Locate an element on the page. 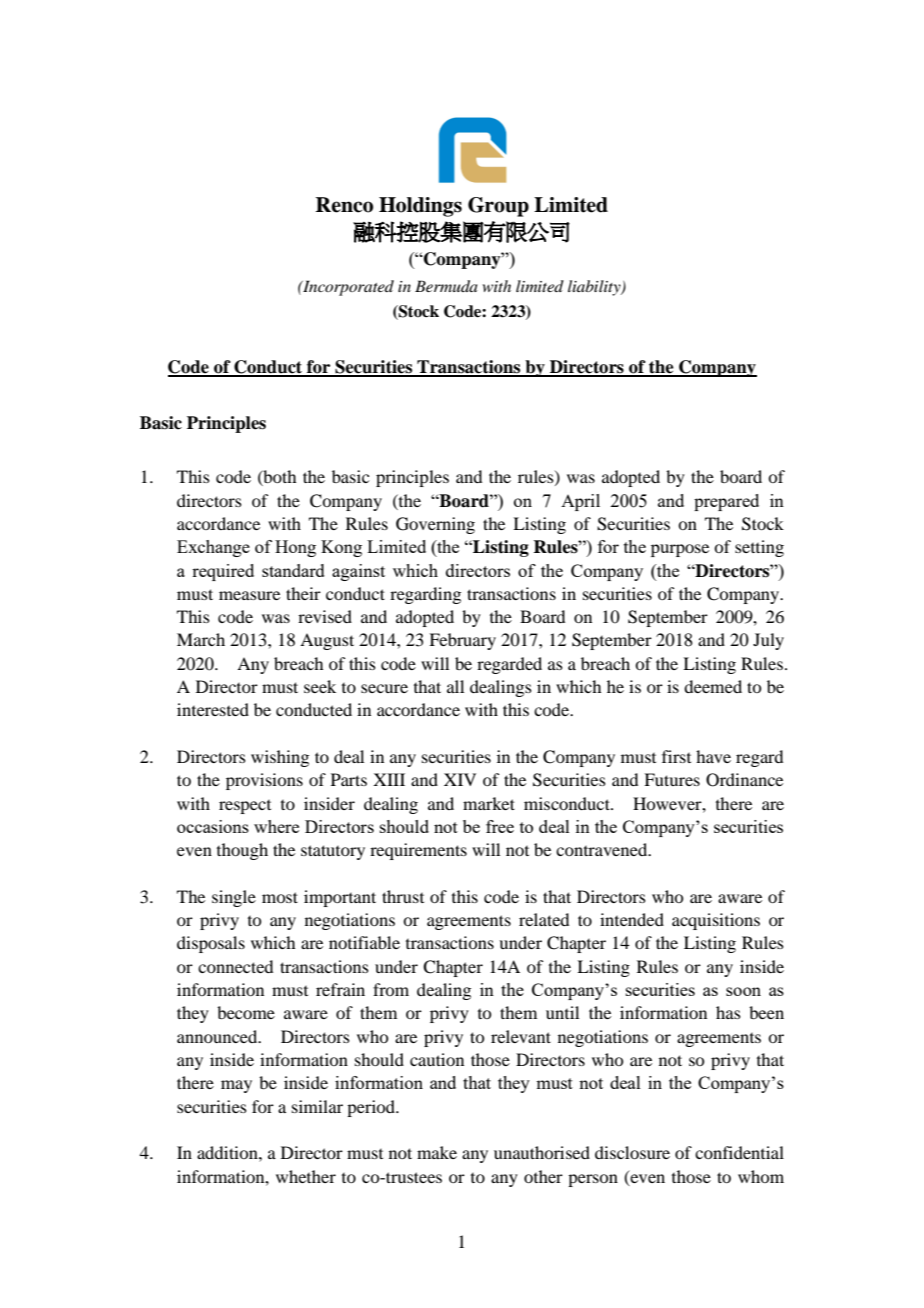 Image resolution: width=924 pixels, height=1308 pixels. liability is located at coordinates (595, 288).
